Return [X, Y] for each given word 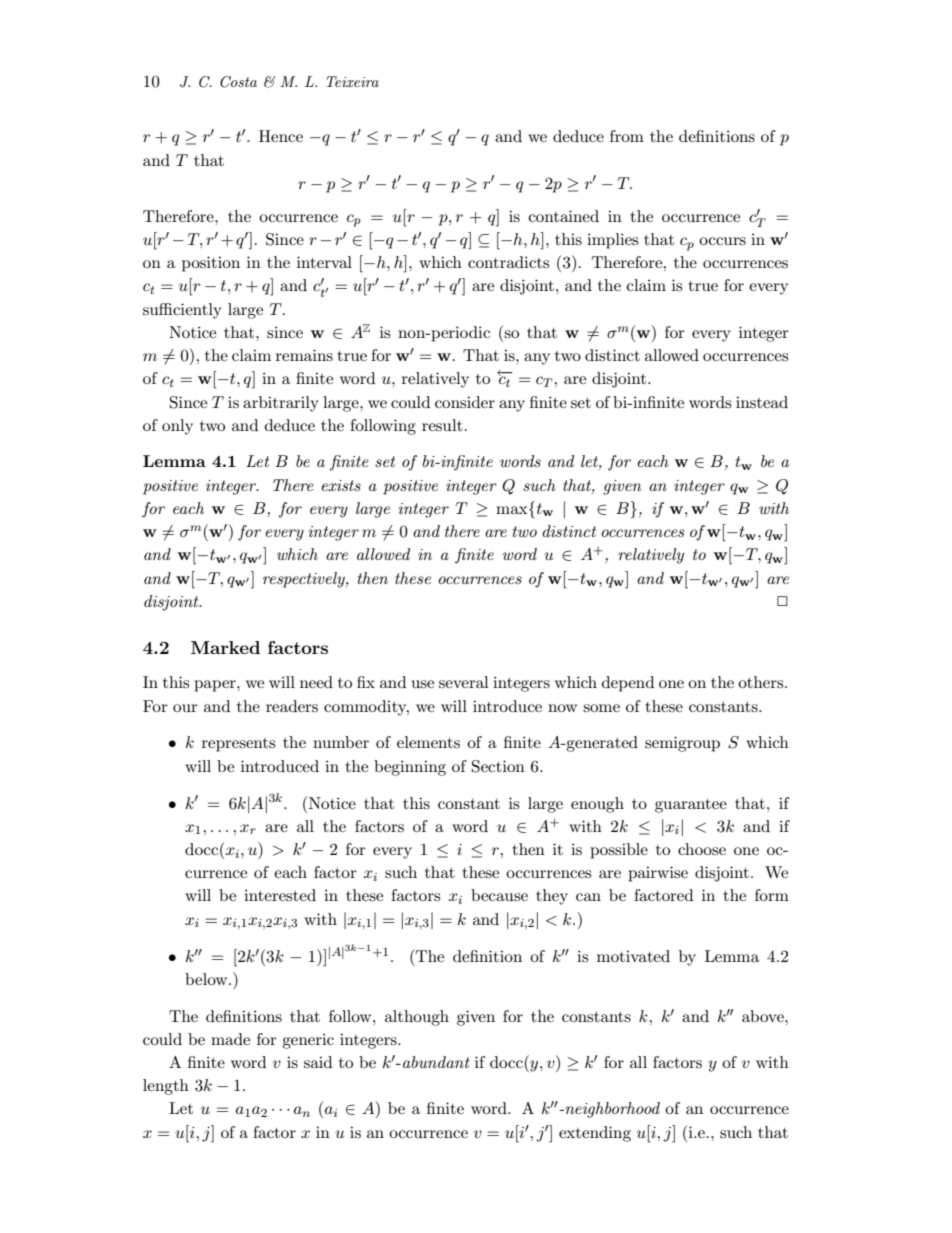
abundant [436, 1062]
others [762, 682]
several [464, 682]
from [627, 136]
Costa [238, 82]
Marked [225, 647]
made [230, 1039]
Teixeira [352, 81]
